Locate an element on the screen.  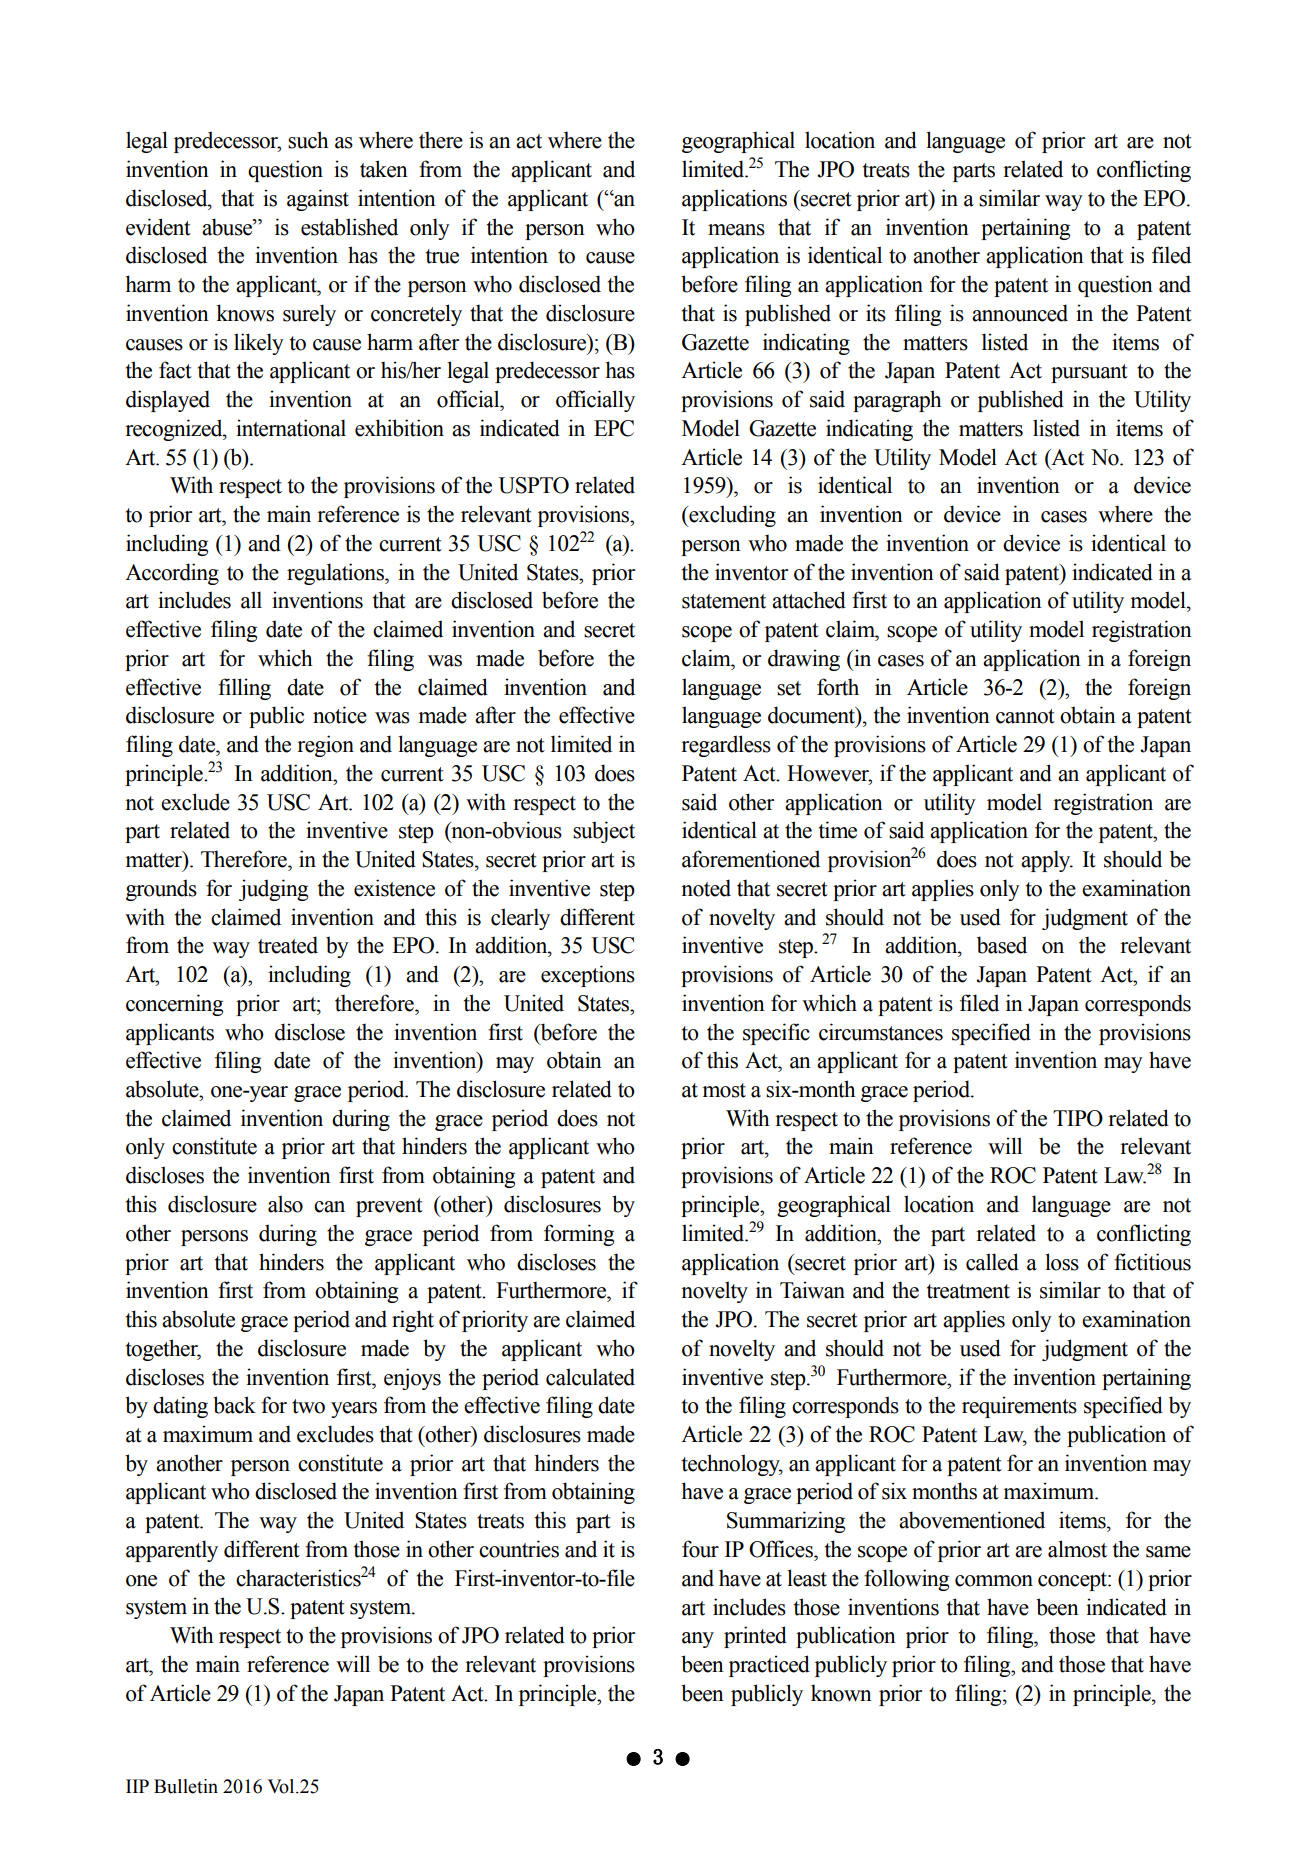
announced is located at coordinates (1020, 313).
